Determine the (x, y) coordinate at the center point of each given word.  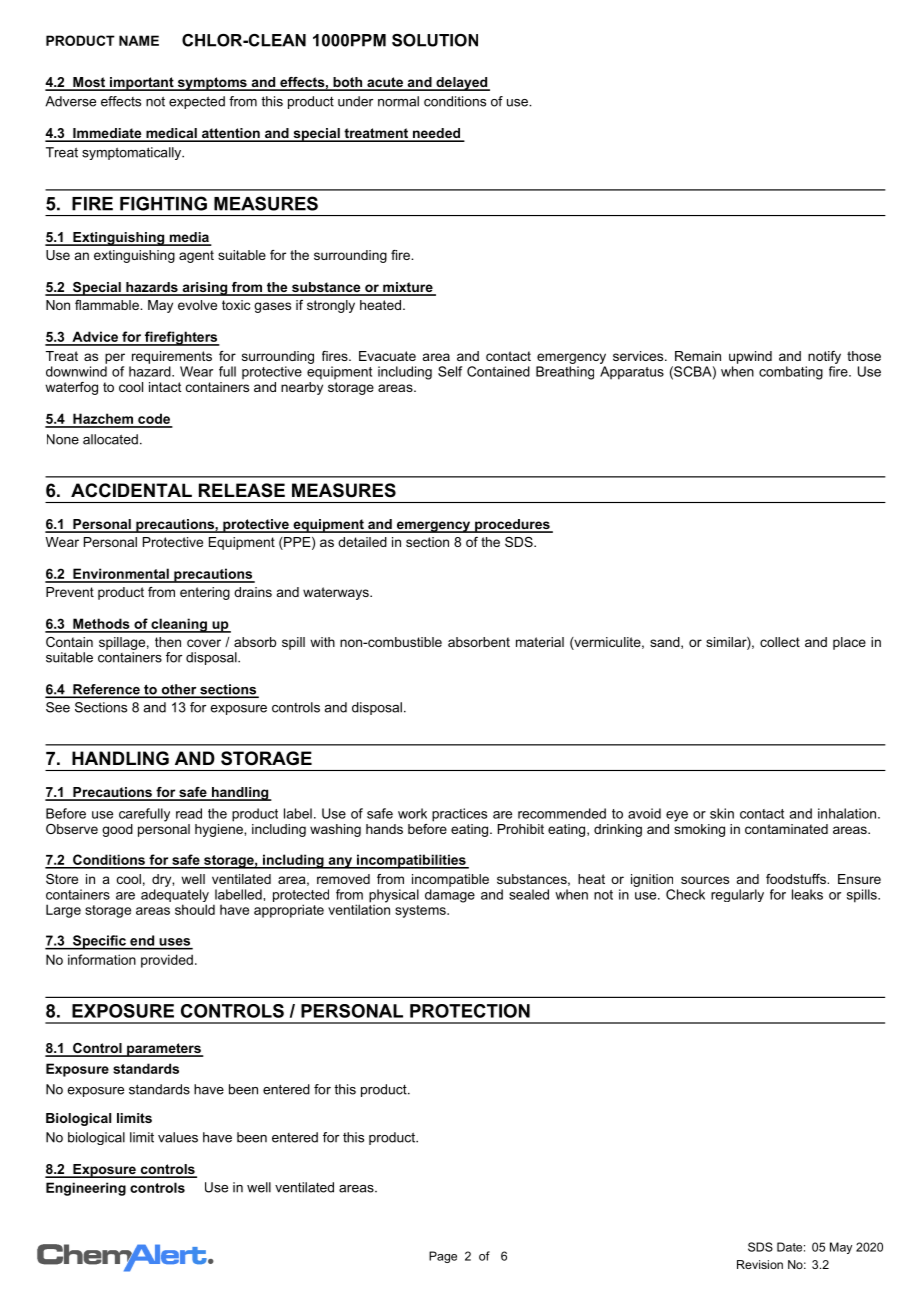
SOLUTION (435, 40)
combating (791, 373)
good (117, 830)
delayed (462, 84)
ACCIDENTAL (131, 490)
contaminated (786, 829)
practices (459, 815)
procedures (512, 526)
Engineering (86, 1189)
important (142, 84)
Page (443, 1257)
